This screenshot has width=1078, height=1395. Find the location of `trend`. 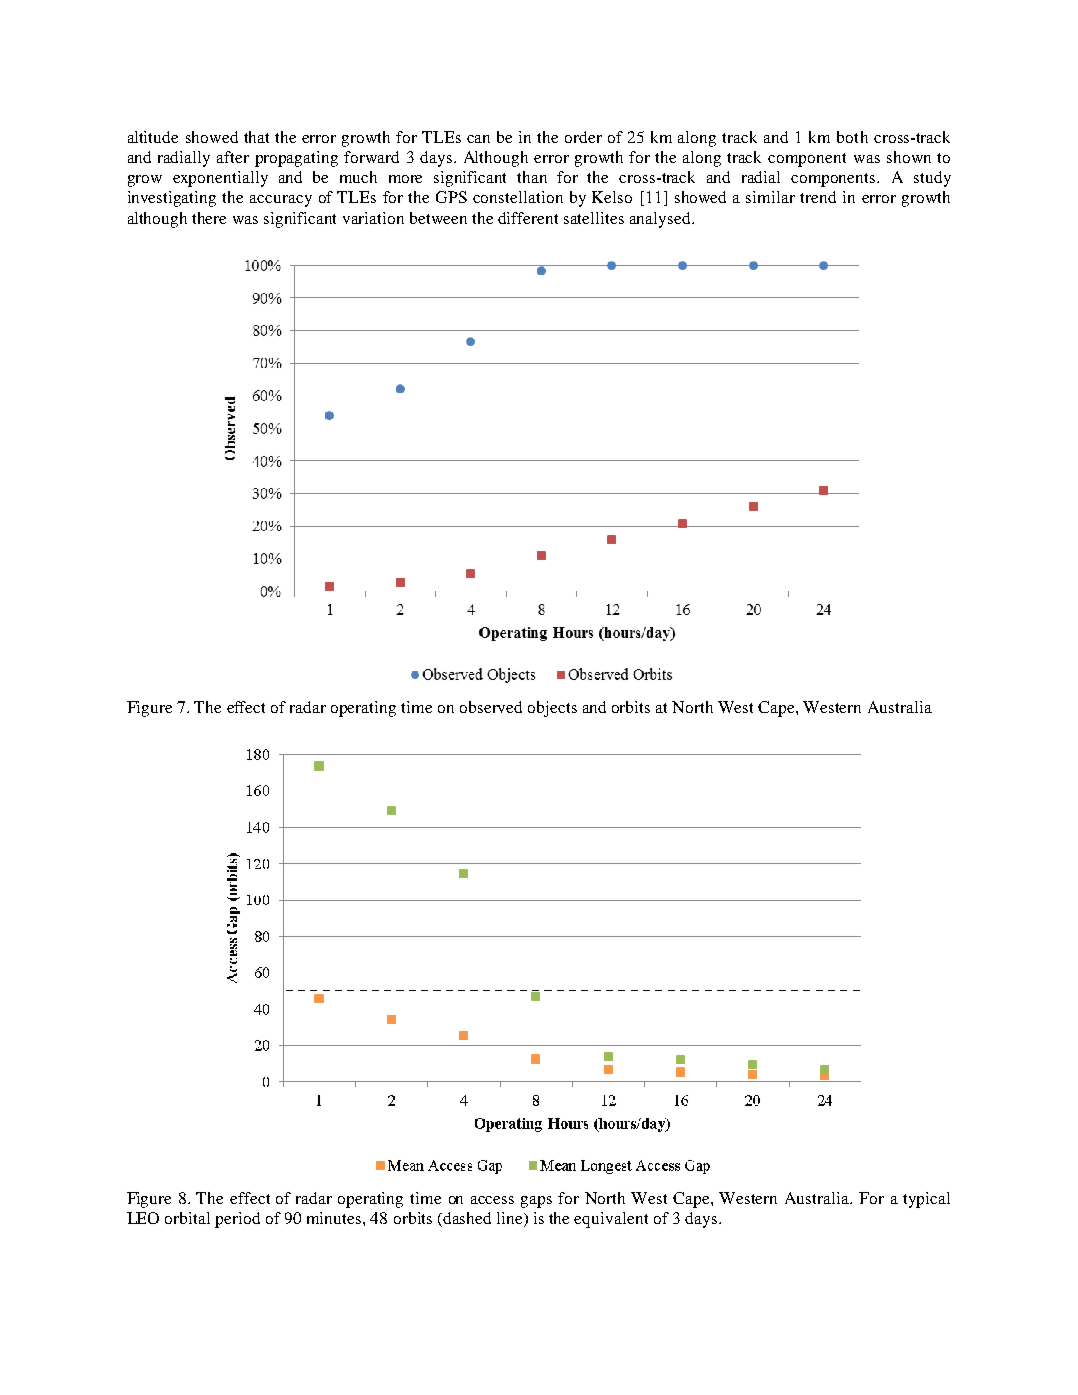

trend is located at coordinates (818, 197).
